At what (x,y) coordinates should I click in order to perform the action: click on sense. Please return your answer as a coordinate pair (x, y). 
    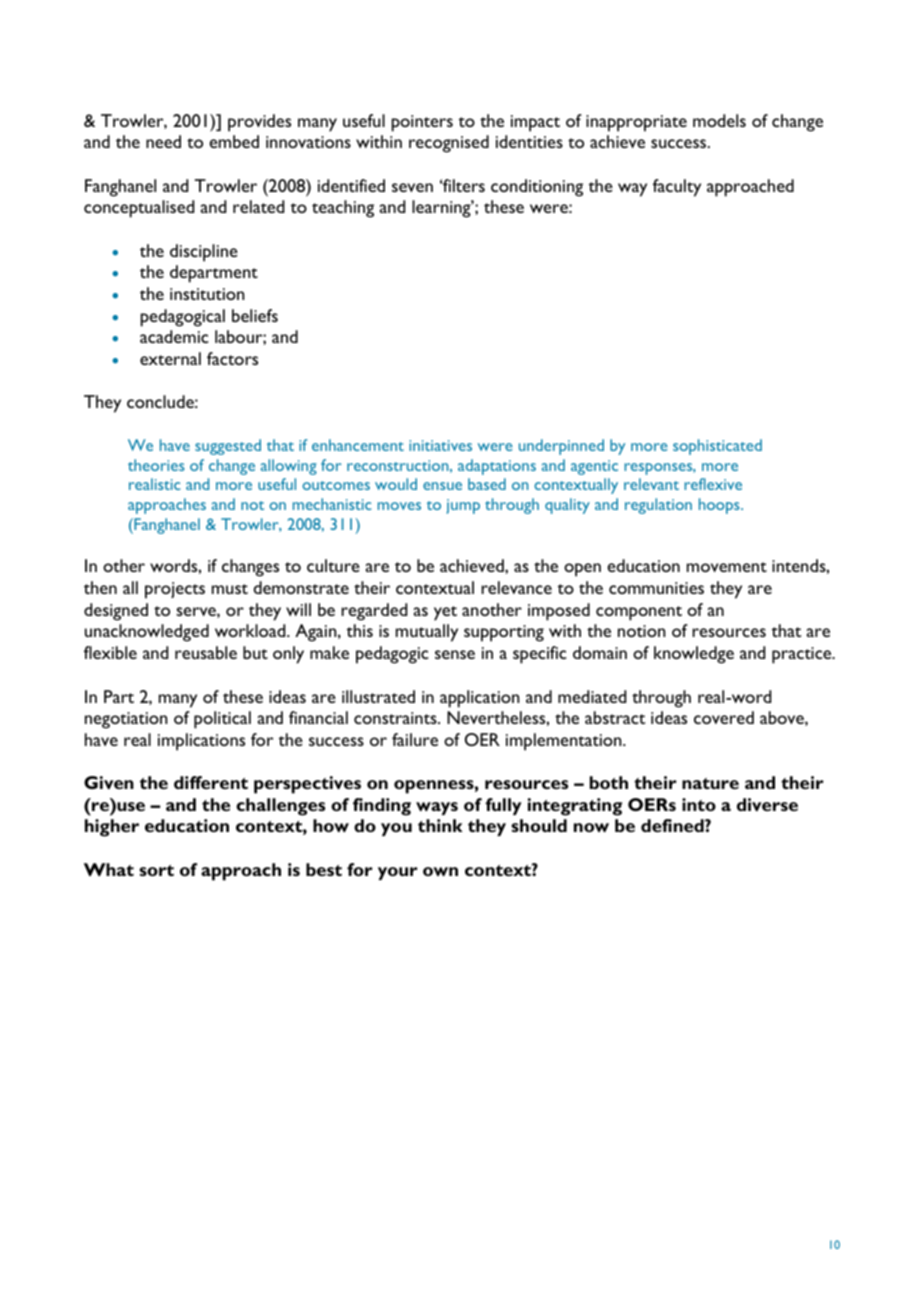
    Looking at the image, I should click on (455, 654).
